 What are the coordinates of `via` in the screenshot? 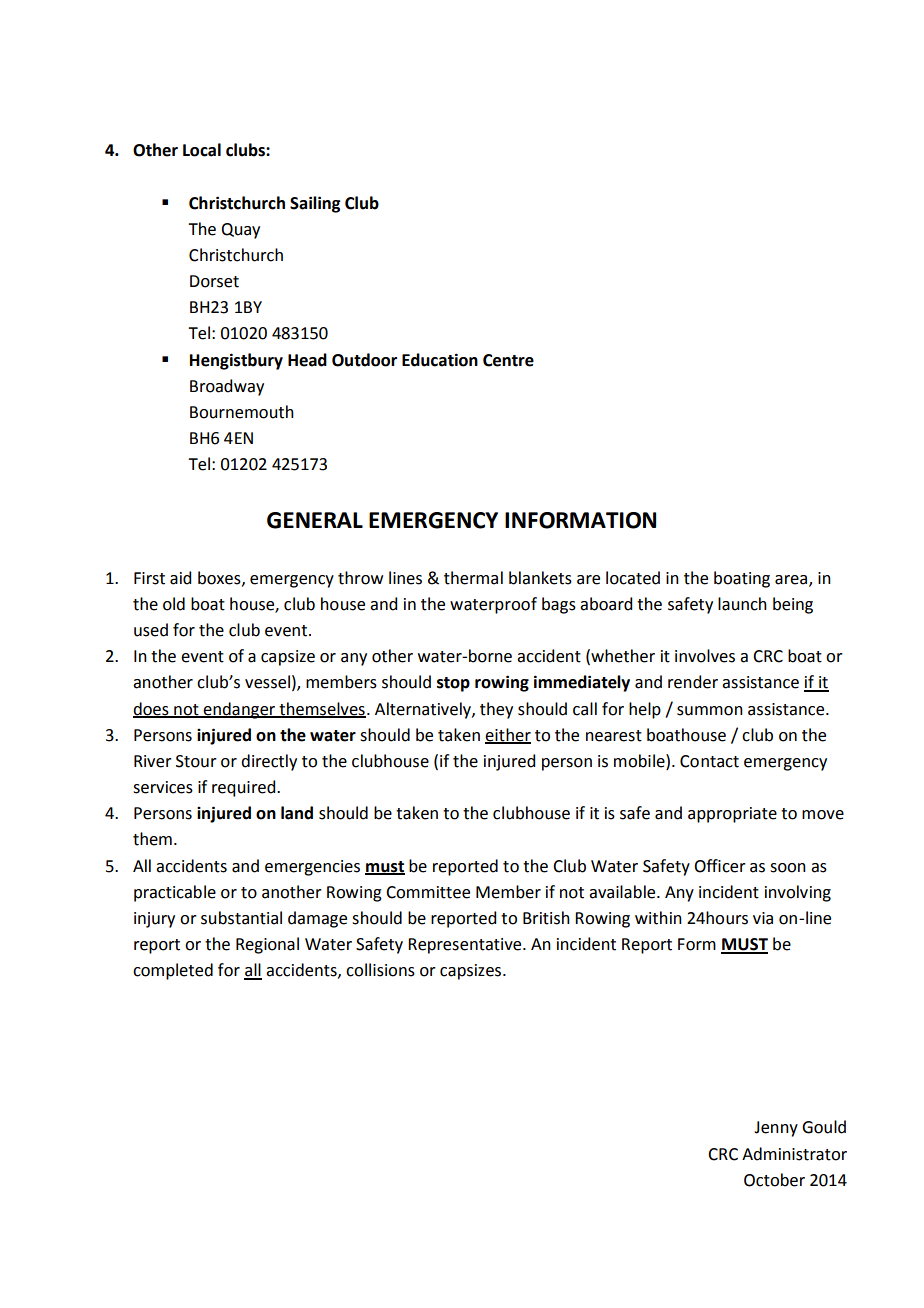 It's located at (763, 918).
